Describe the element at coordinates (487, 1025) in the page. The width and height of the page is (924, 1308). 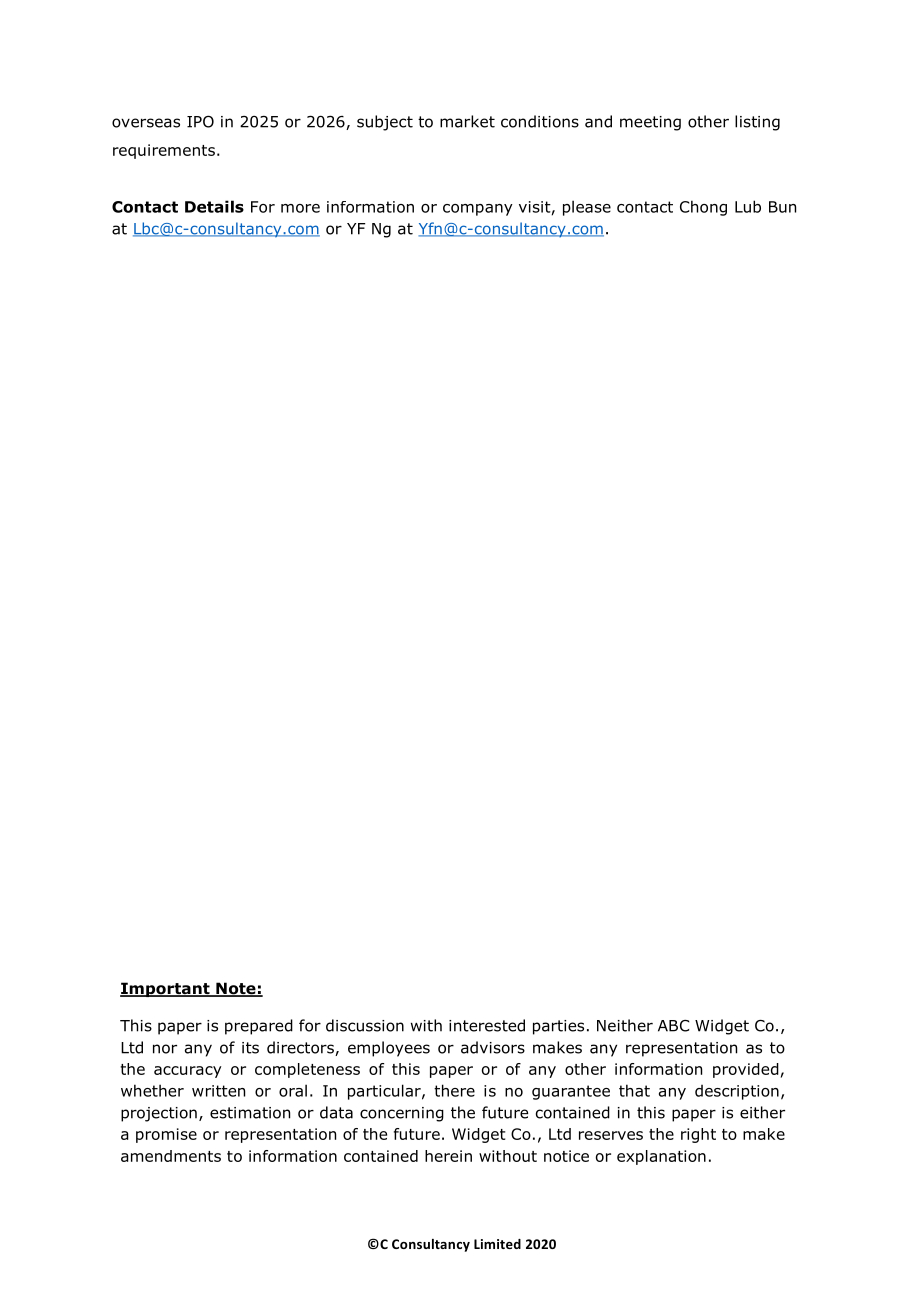
I see `interested` at that location.
